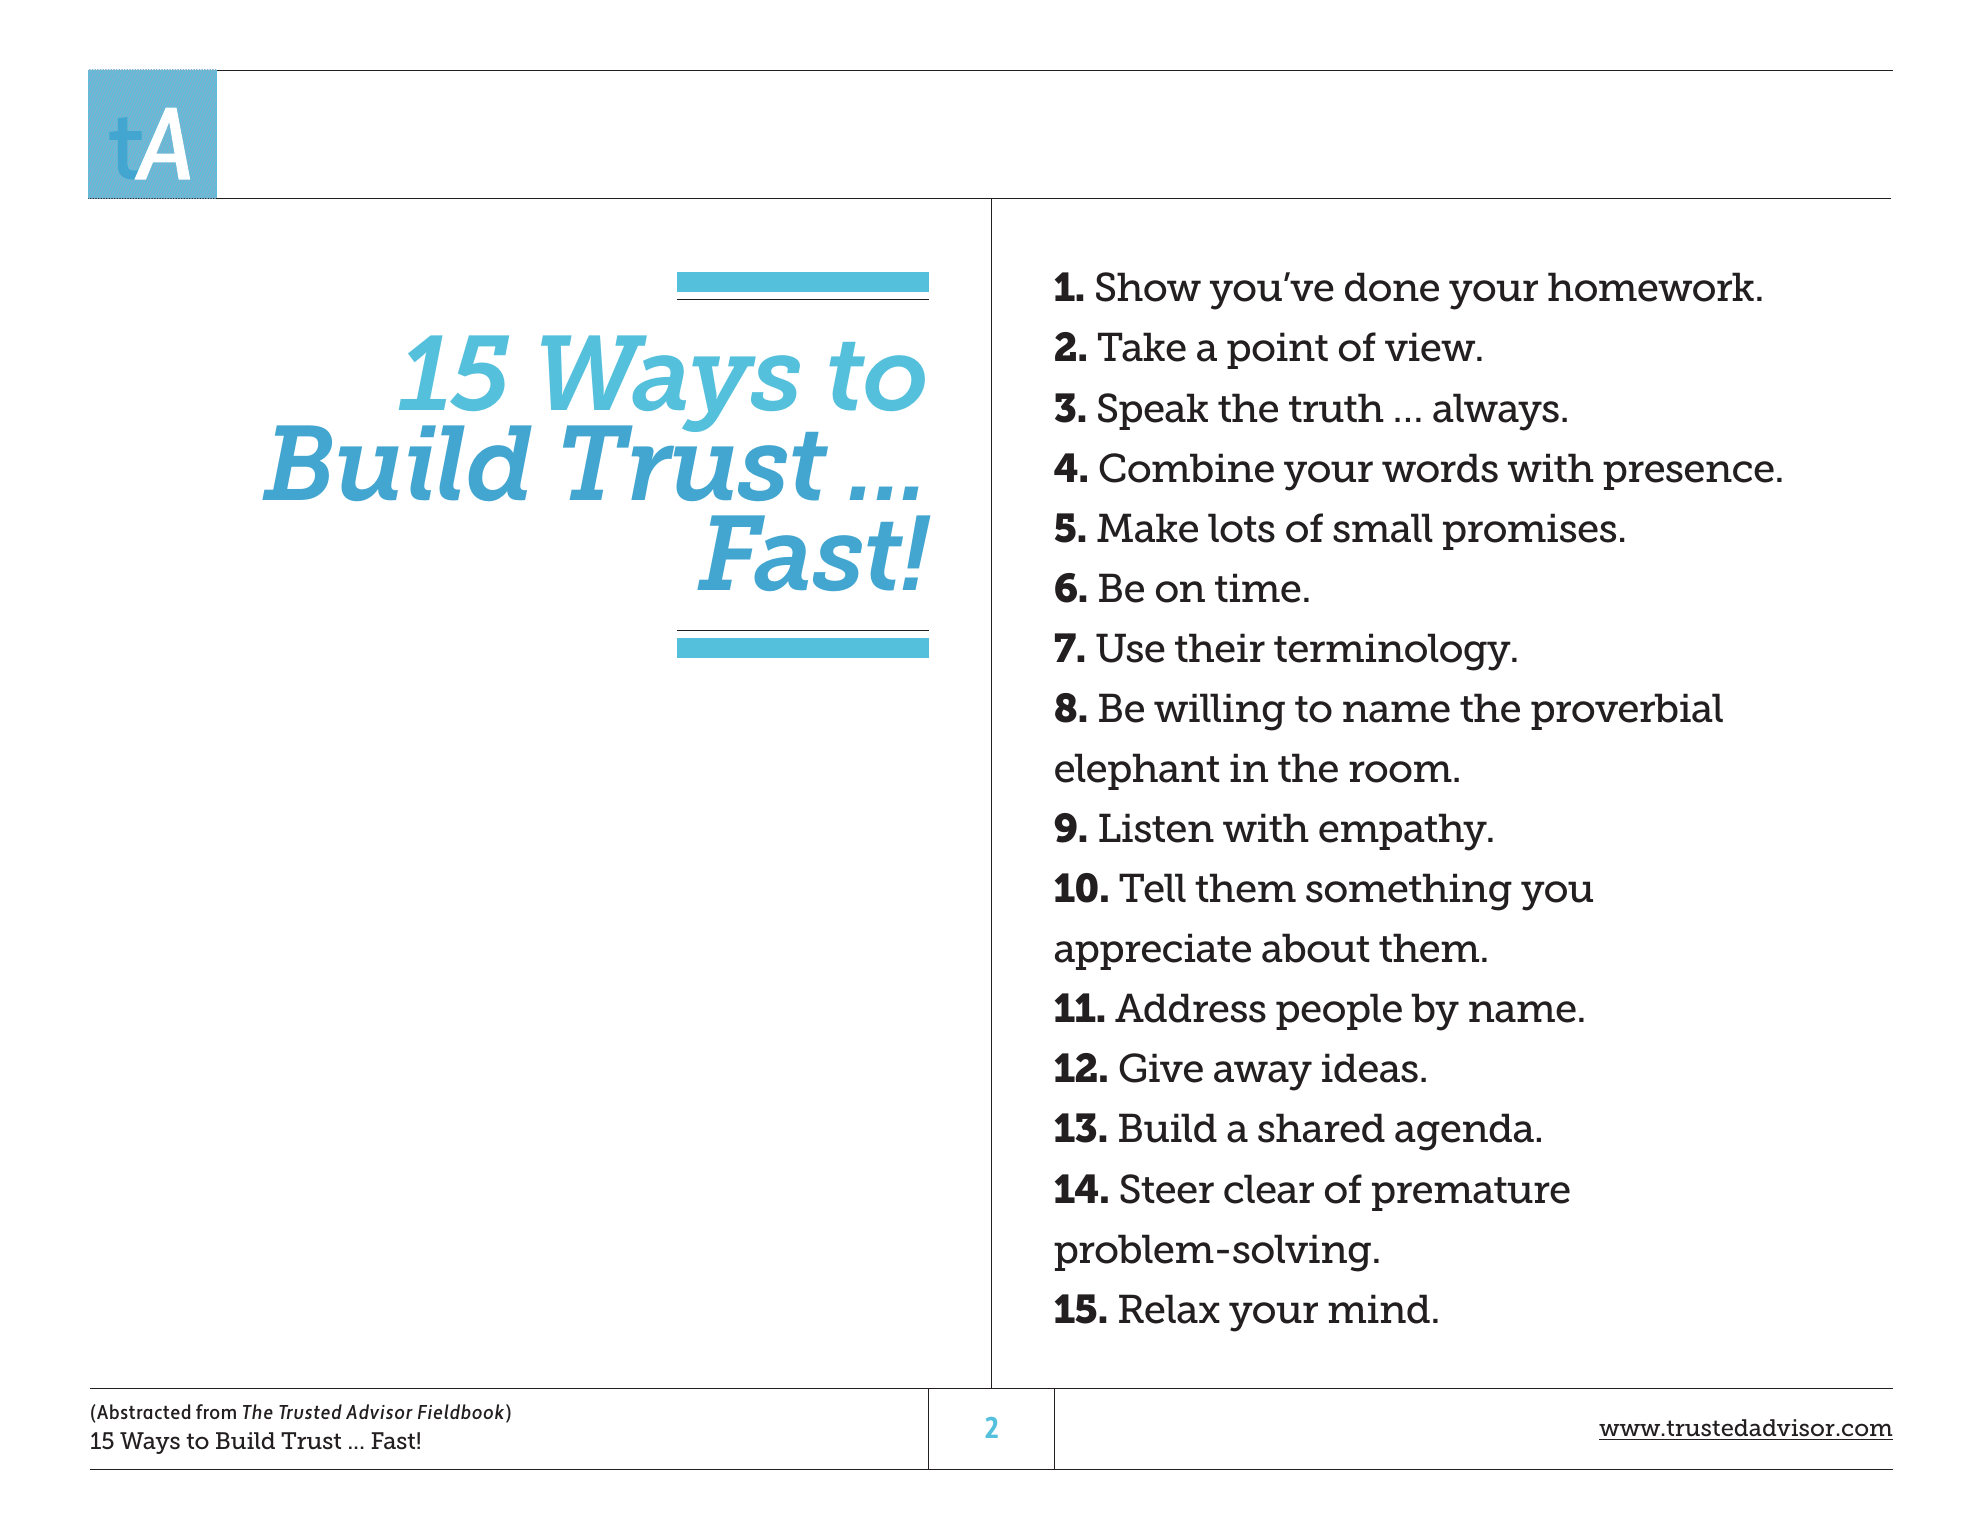  What do you see at coordinates (1379, 1309) in the page?
I see `mind` at bounding box center [1379, 1309].
